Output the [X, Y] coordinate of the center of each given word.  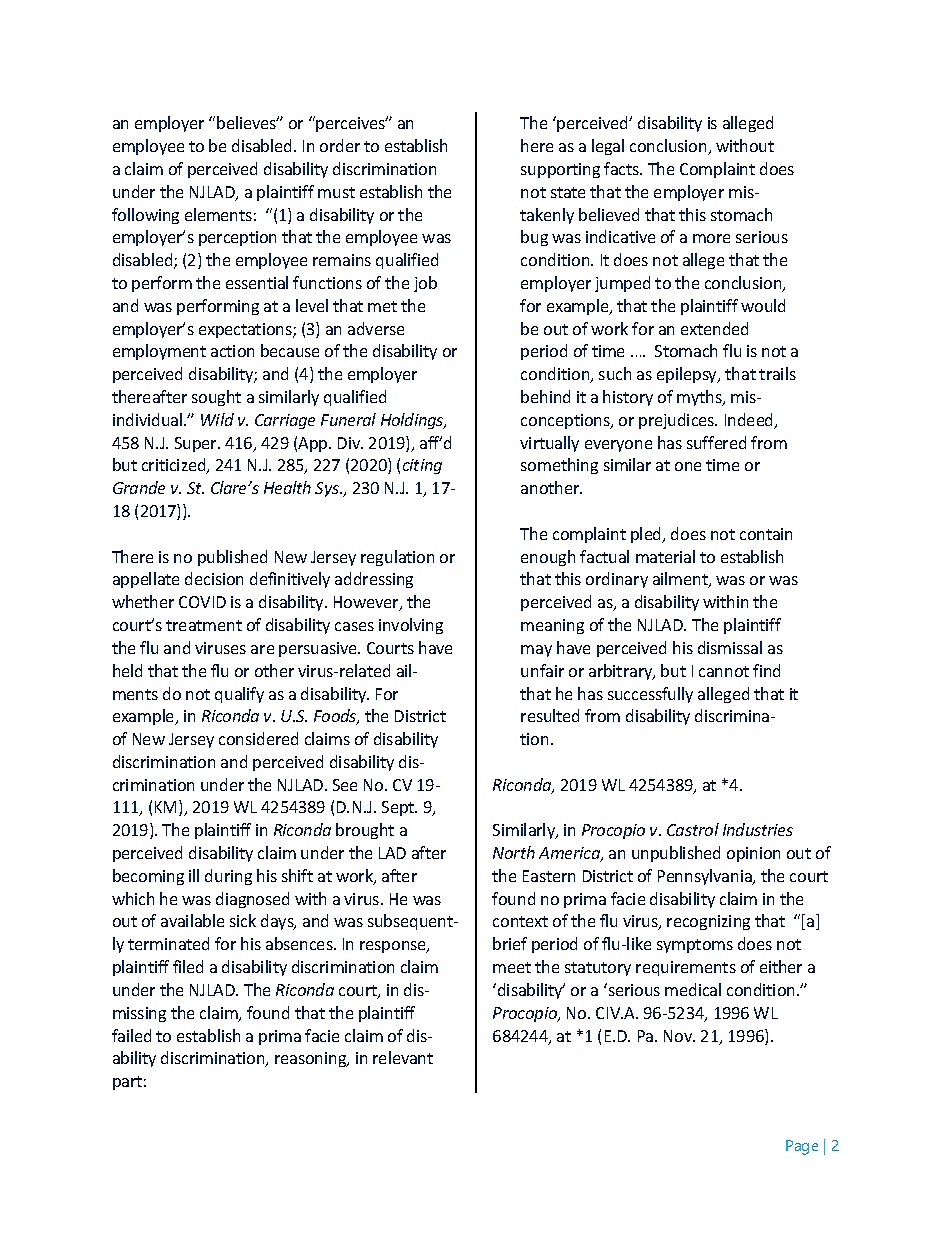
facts [623, 168]
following [145, 216]
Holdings [413, 421]
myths [701, 398]
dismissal [730, 647]
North [514, 852]
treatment [204, 625]
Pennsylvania [706, 877]
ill [194, 875]
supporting [560, 170]
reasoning [312, 1059]
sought [216, 398]
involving [411, 626]
